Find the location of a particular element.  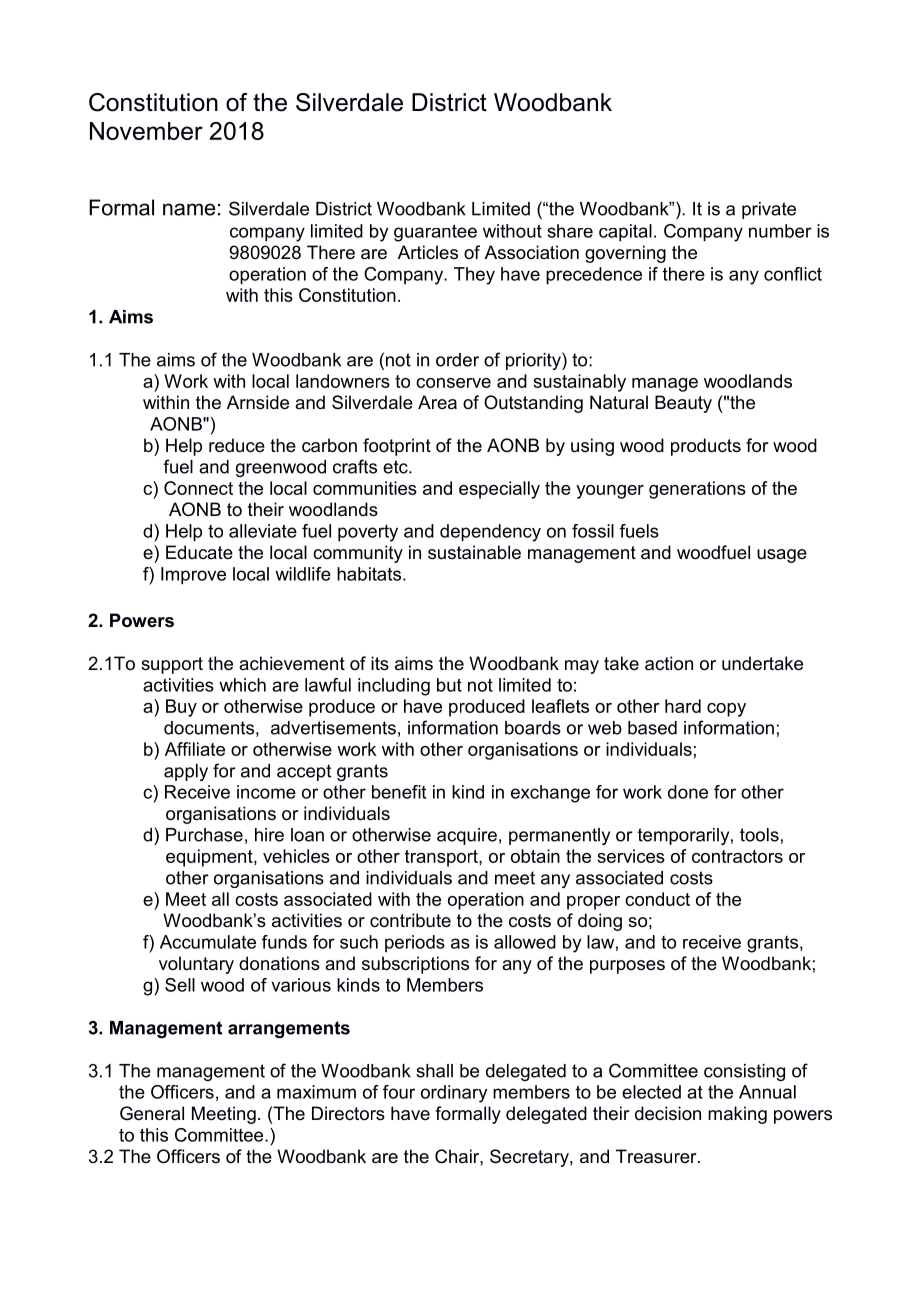

ordinary is located at coordinates (454, 1094).
